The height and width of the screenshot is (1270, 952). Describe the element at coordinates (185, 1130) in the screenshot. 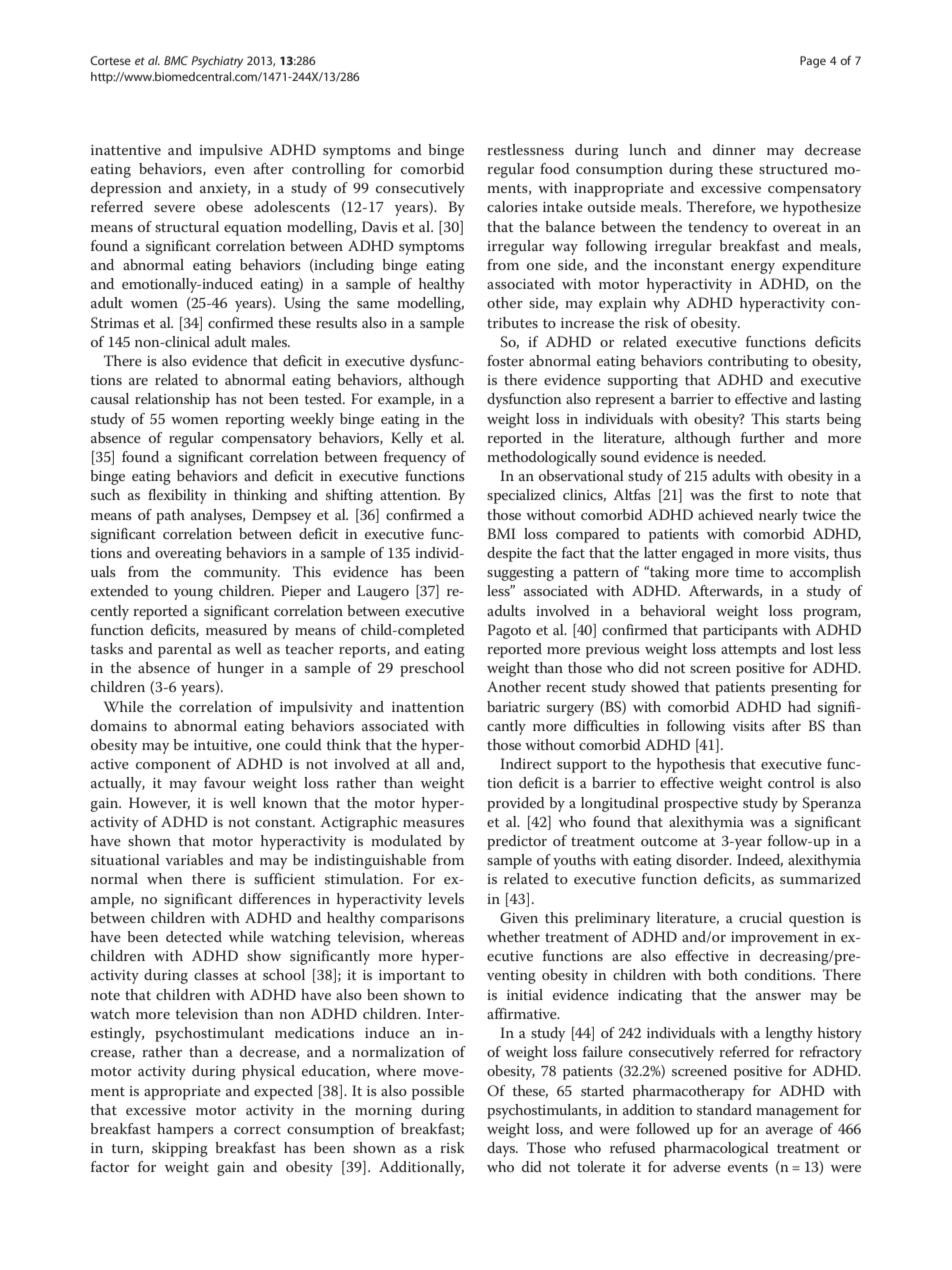

I see `hampers` at that location.
